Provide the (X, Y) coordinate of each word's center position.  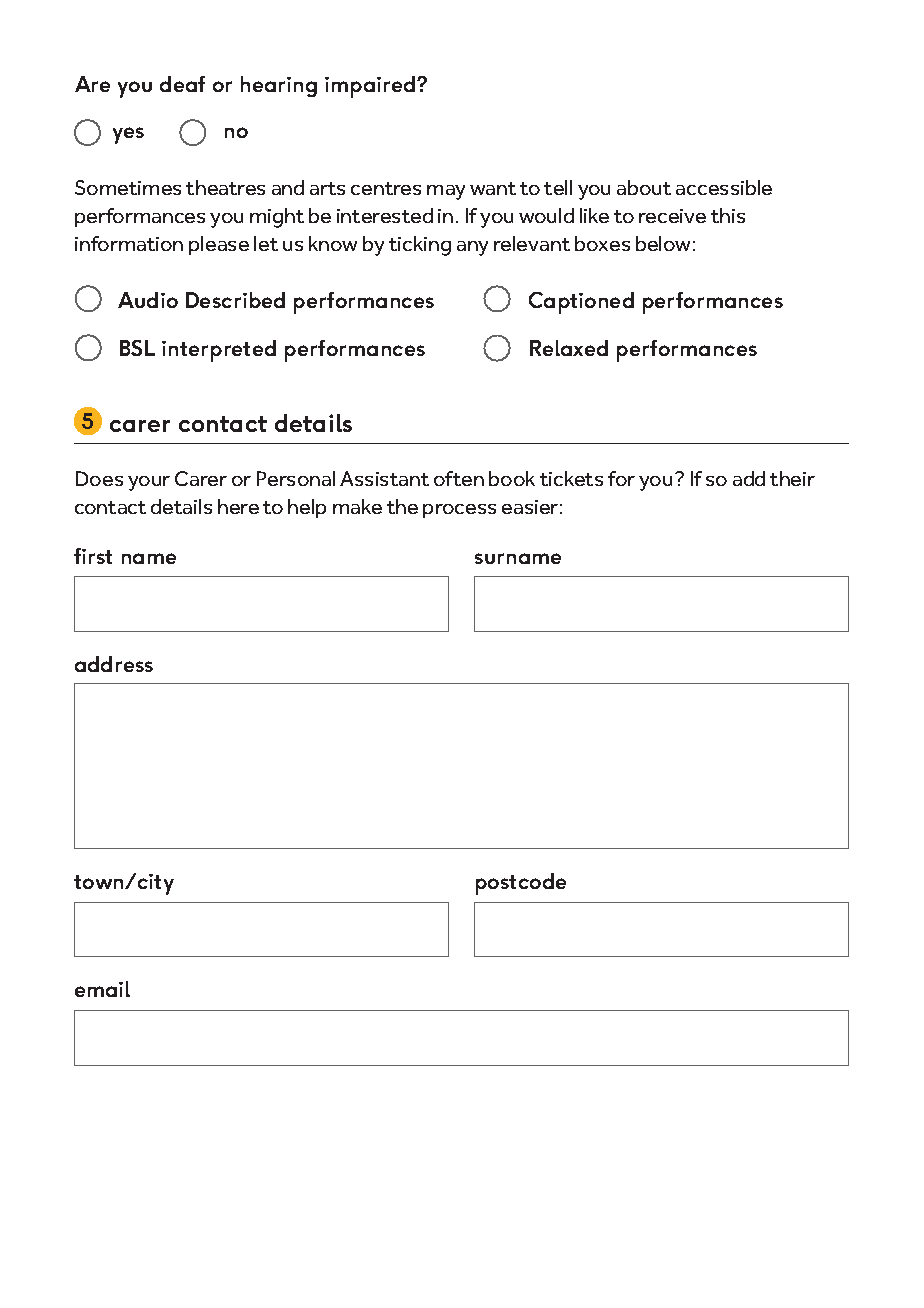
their (792, 478)
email (102, 989)
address (114, 664)
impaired (371, 87)
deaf (182, 84)
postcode (521, 884)
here (238, 506)
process (459, 511)
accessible (724, 187)
